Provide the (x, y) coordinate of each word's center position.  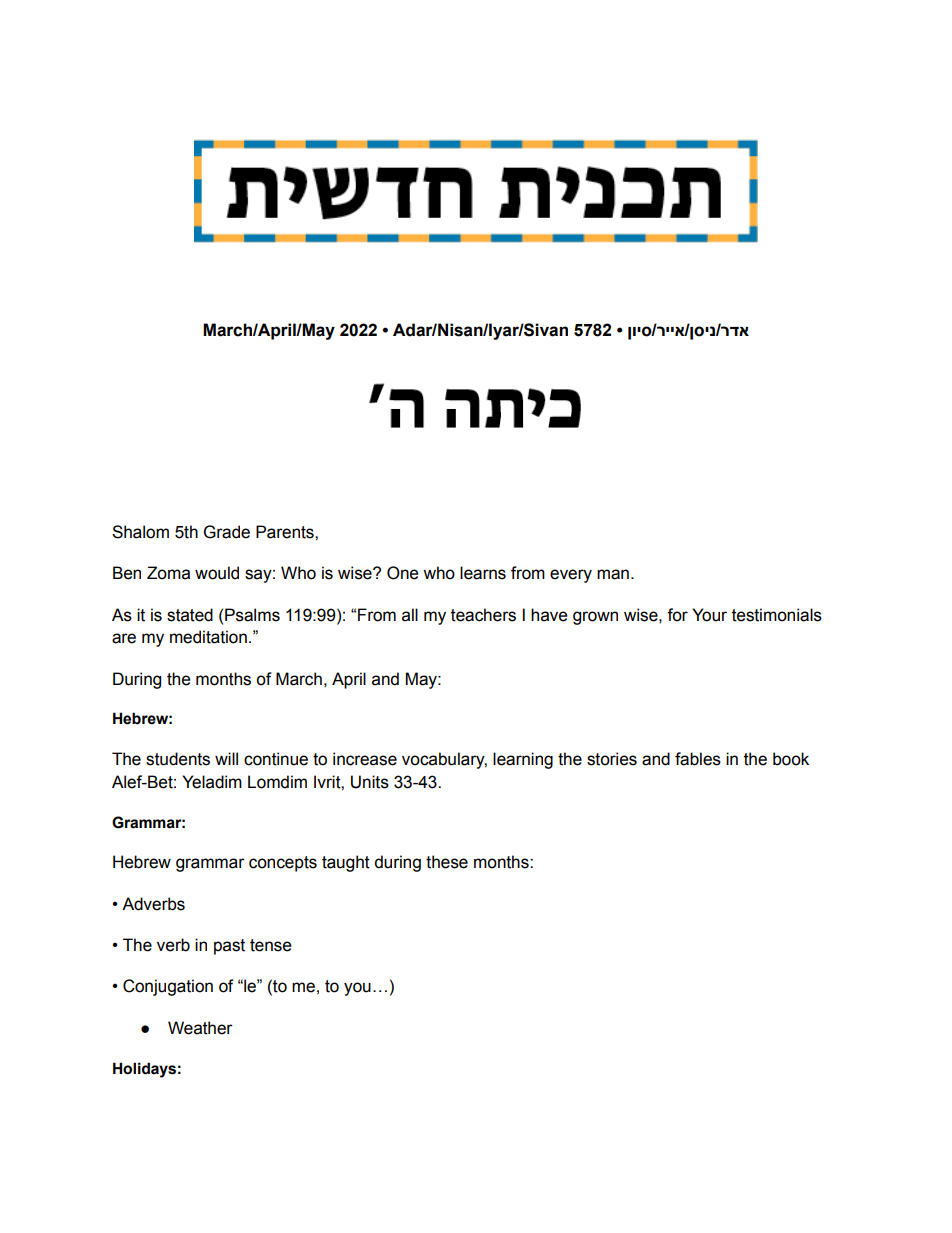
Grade (227, 532)
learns (483, 573)
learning (523, 760)
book (791, 759)
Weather (200, 1028)
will (226, 758)
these (447, 862)
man (613, 574)
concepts (283, 864)
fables (698, 759)
